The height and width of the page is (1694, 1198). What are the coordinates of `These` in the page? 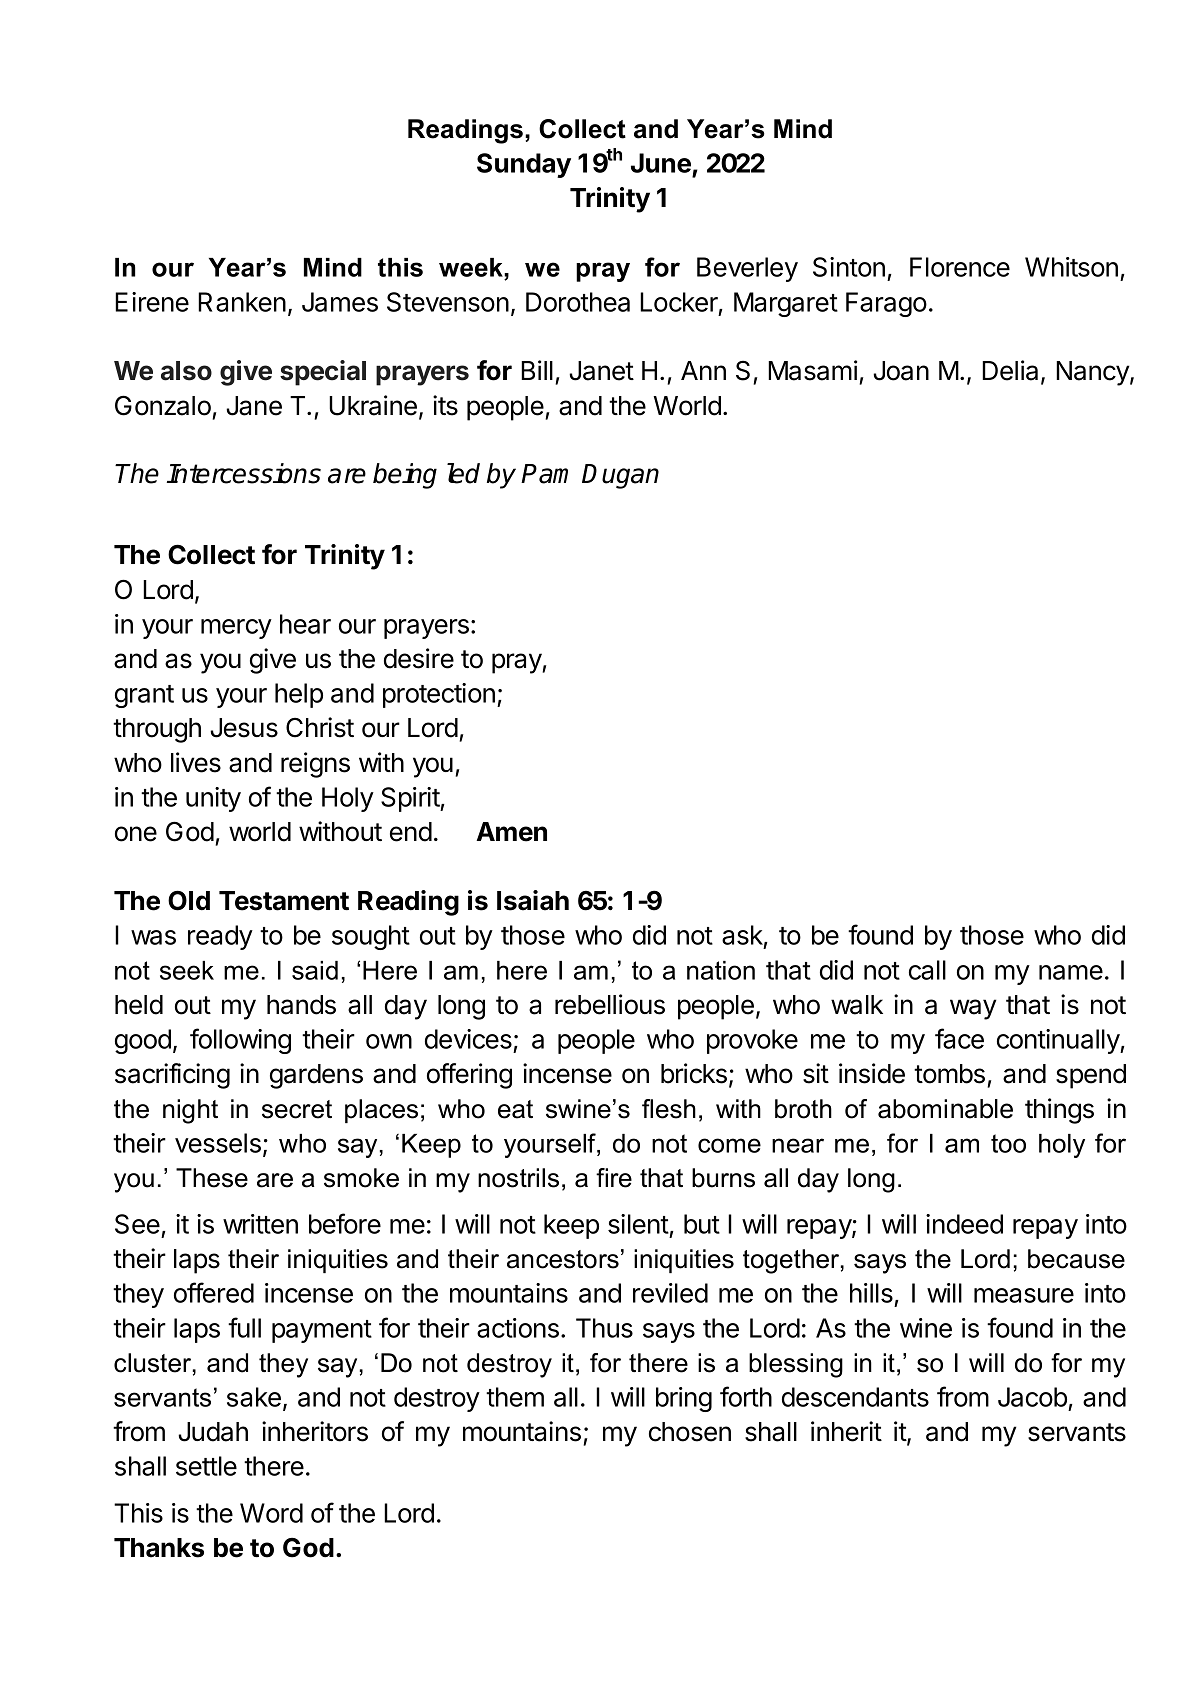 It's located at (212, 1178).
